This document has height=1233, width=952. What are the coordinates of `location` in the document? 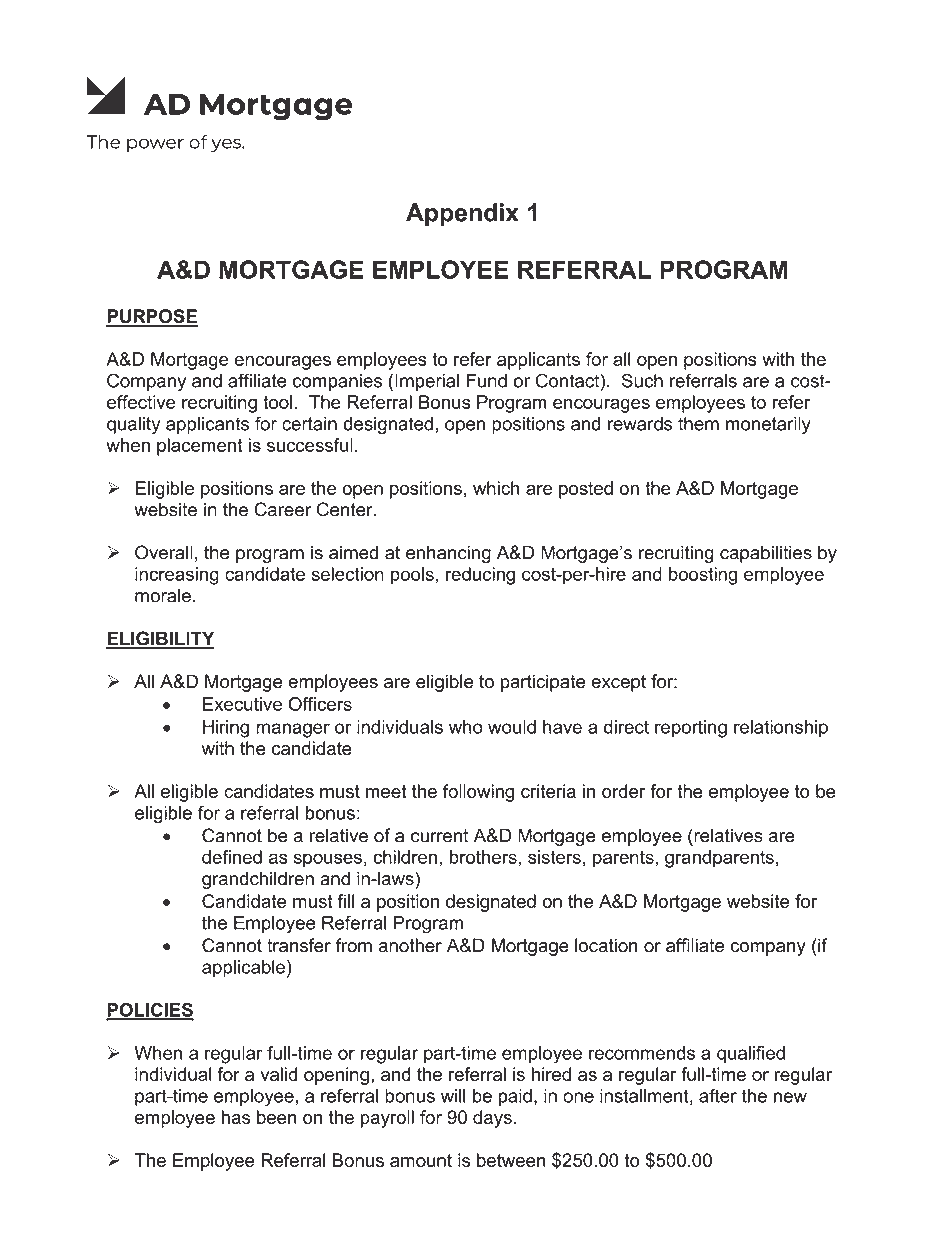 It's located at (606, 945).
